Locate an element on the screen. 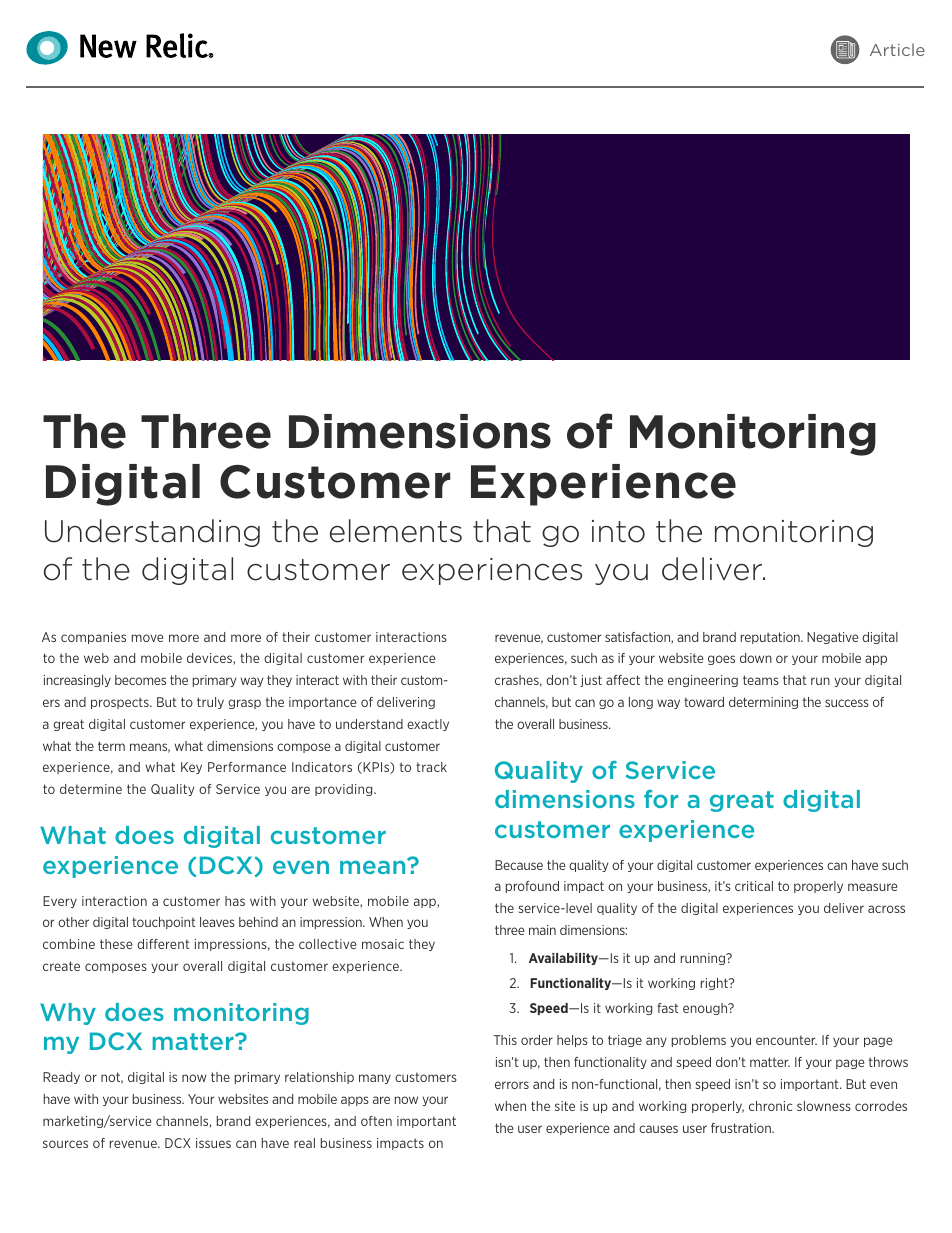  critical is located at coordinates (754, 886).
